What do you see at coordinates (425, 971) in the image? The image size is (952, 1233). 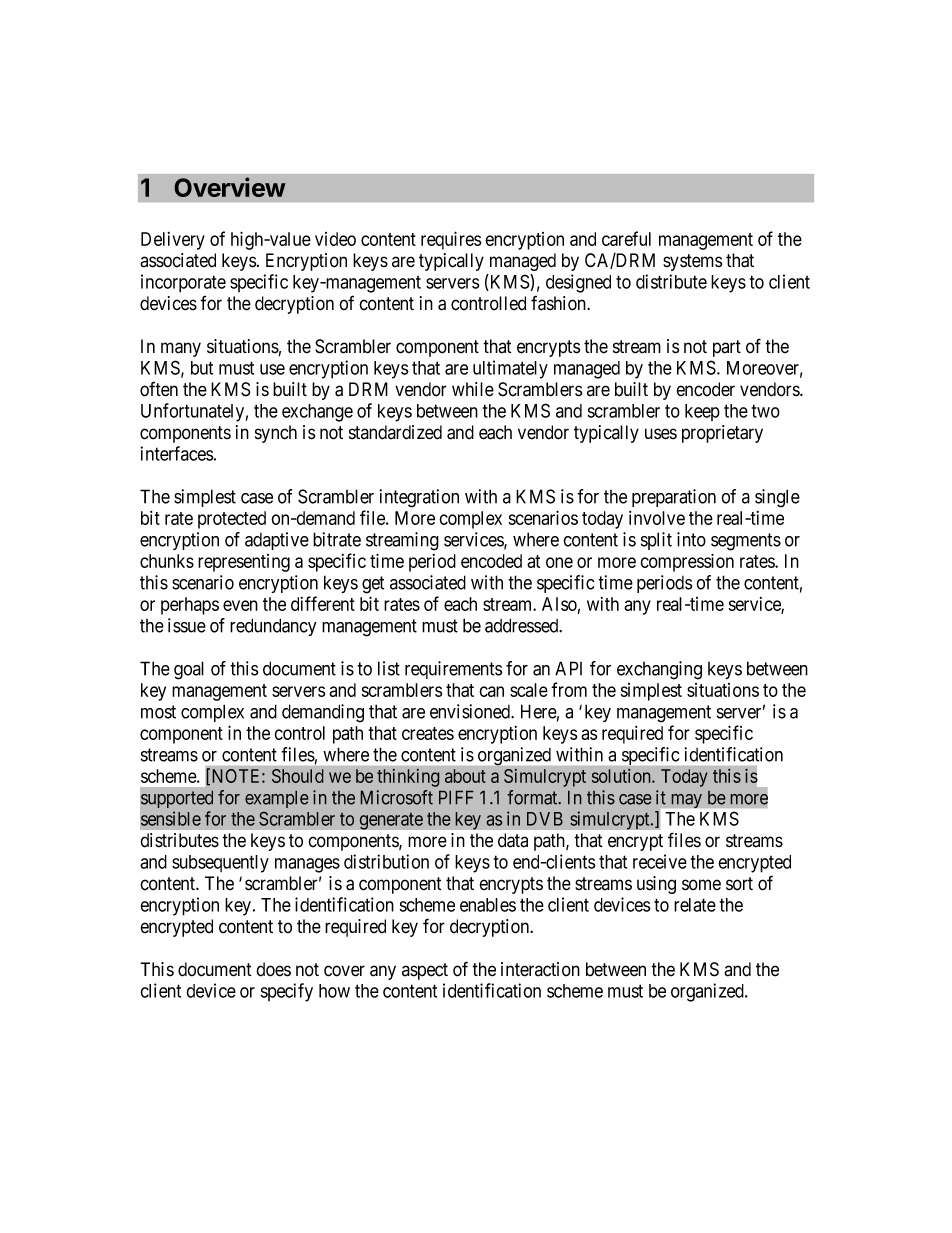 I see `aspect` at bounding box center [425, 971].
